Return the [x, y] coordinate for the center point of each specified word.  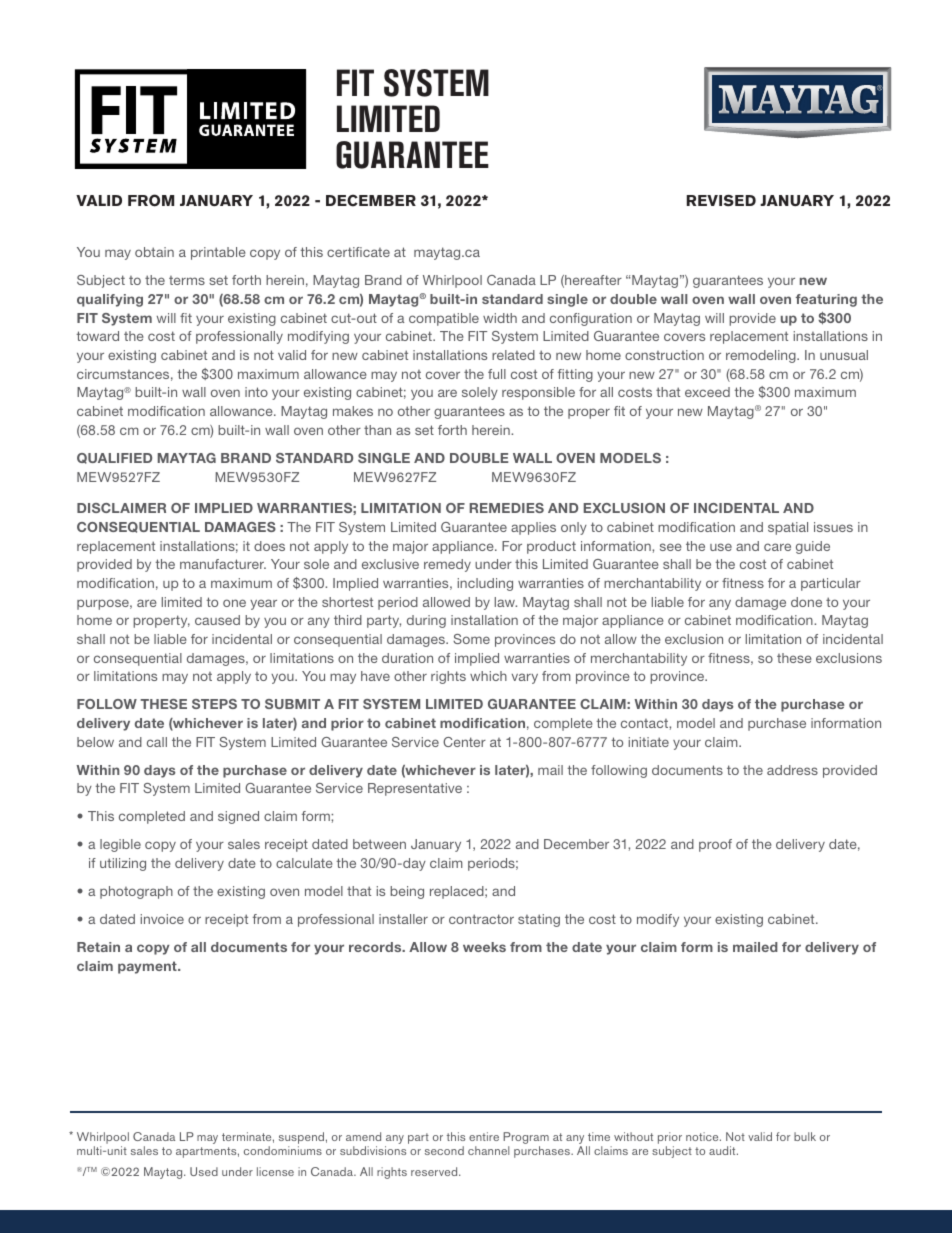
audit [723, 1150]
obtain [154, 252]
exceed [707, 392]
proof [715, 845]
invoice [162, 919]
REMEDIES [507, 508]
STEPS [214, 704]
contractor [481, 919]
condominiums [283, 1150]
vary [525, 678]
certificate [358, 252]
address [792, 770]
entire [484, 1136]
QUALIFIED [114, 458]
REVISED [721, 201]
